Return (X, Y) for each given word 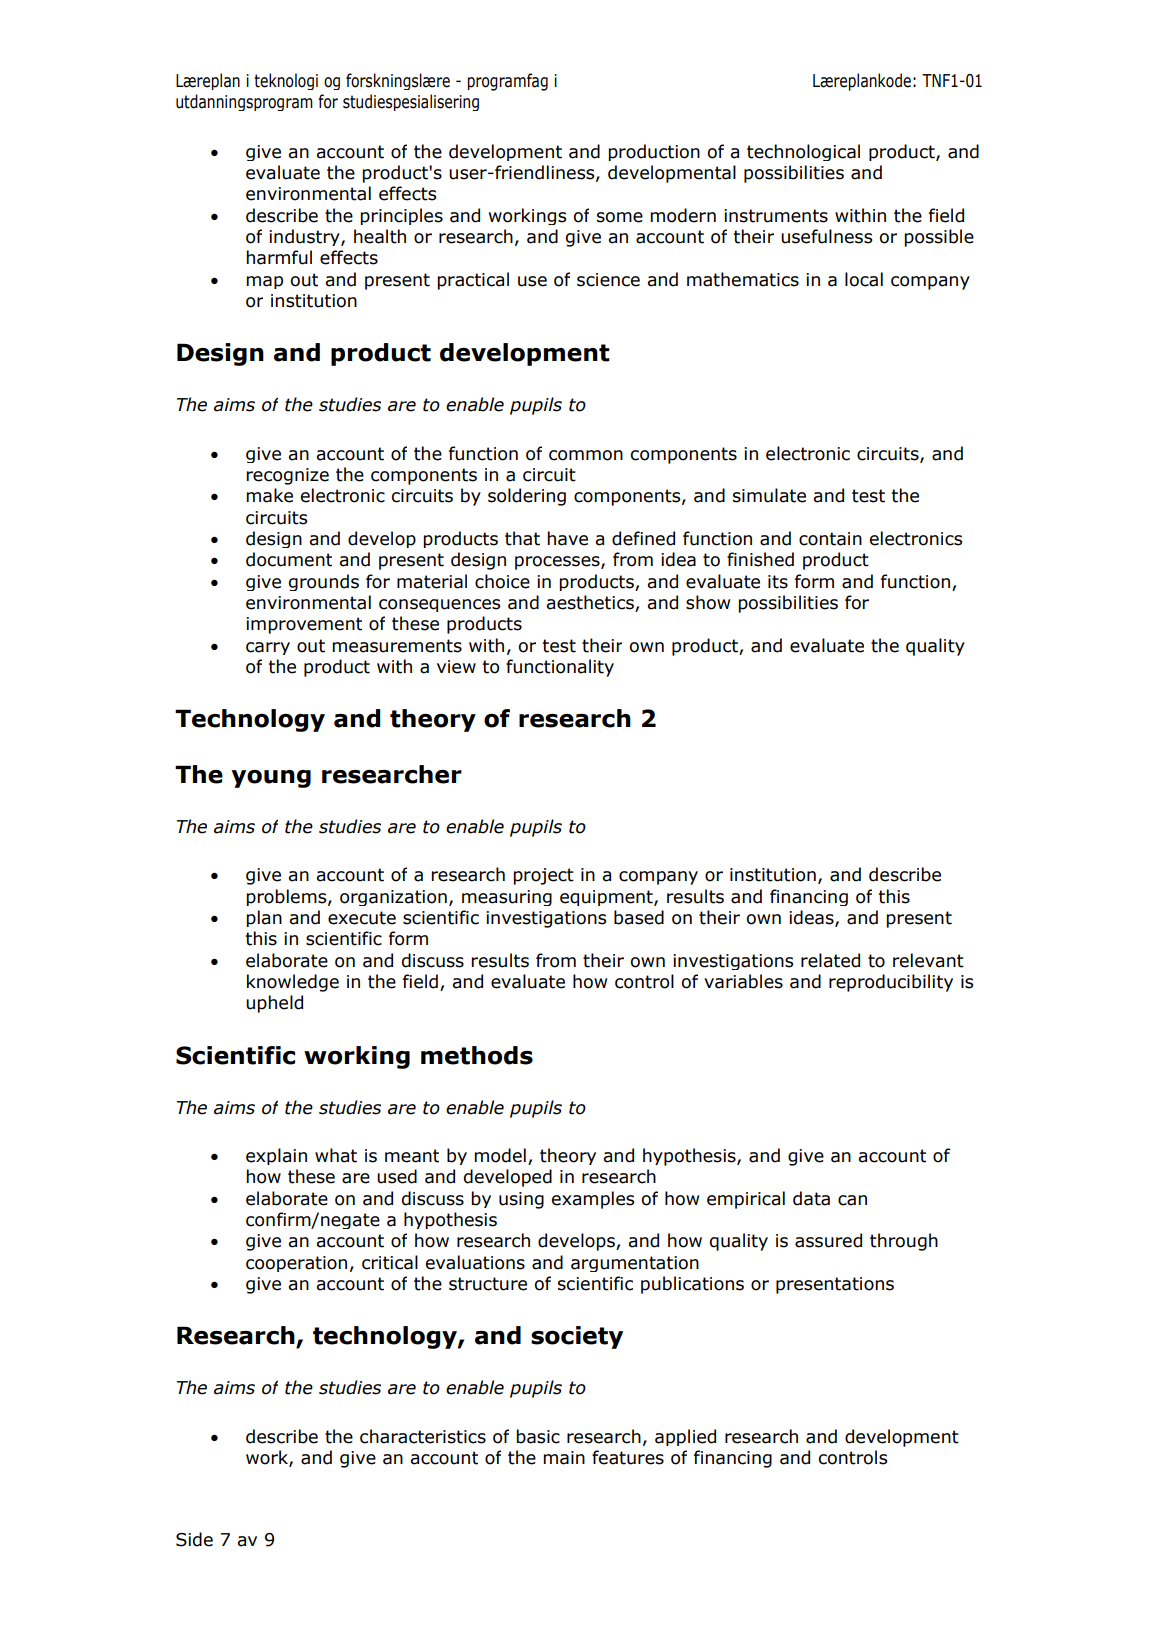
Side (194, 1539)
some (620, 217)
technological (803, 152)
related (830, 960)
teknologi (286, 81)
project (543, 876)
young (271, 779)
